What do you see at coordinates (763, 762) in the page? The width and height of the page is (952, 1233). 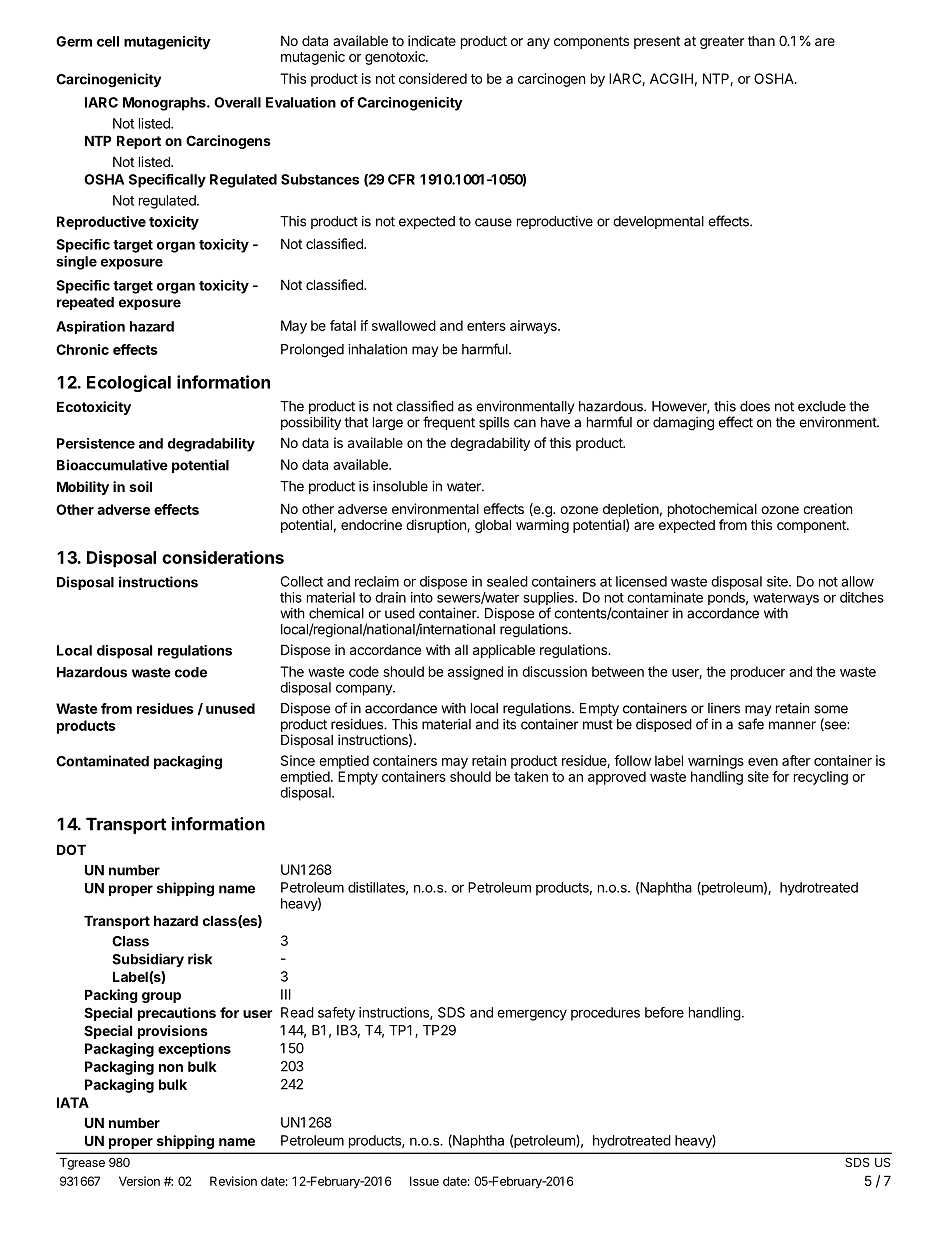 I see `even` at bounding box center [763, 762].
